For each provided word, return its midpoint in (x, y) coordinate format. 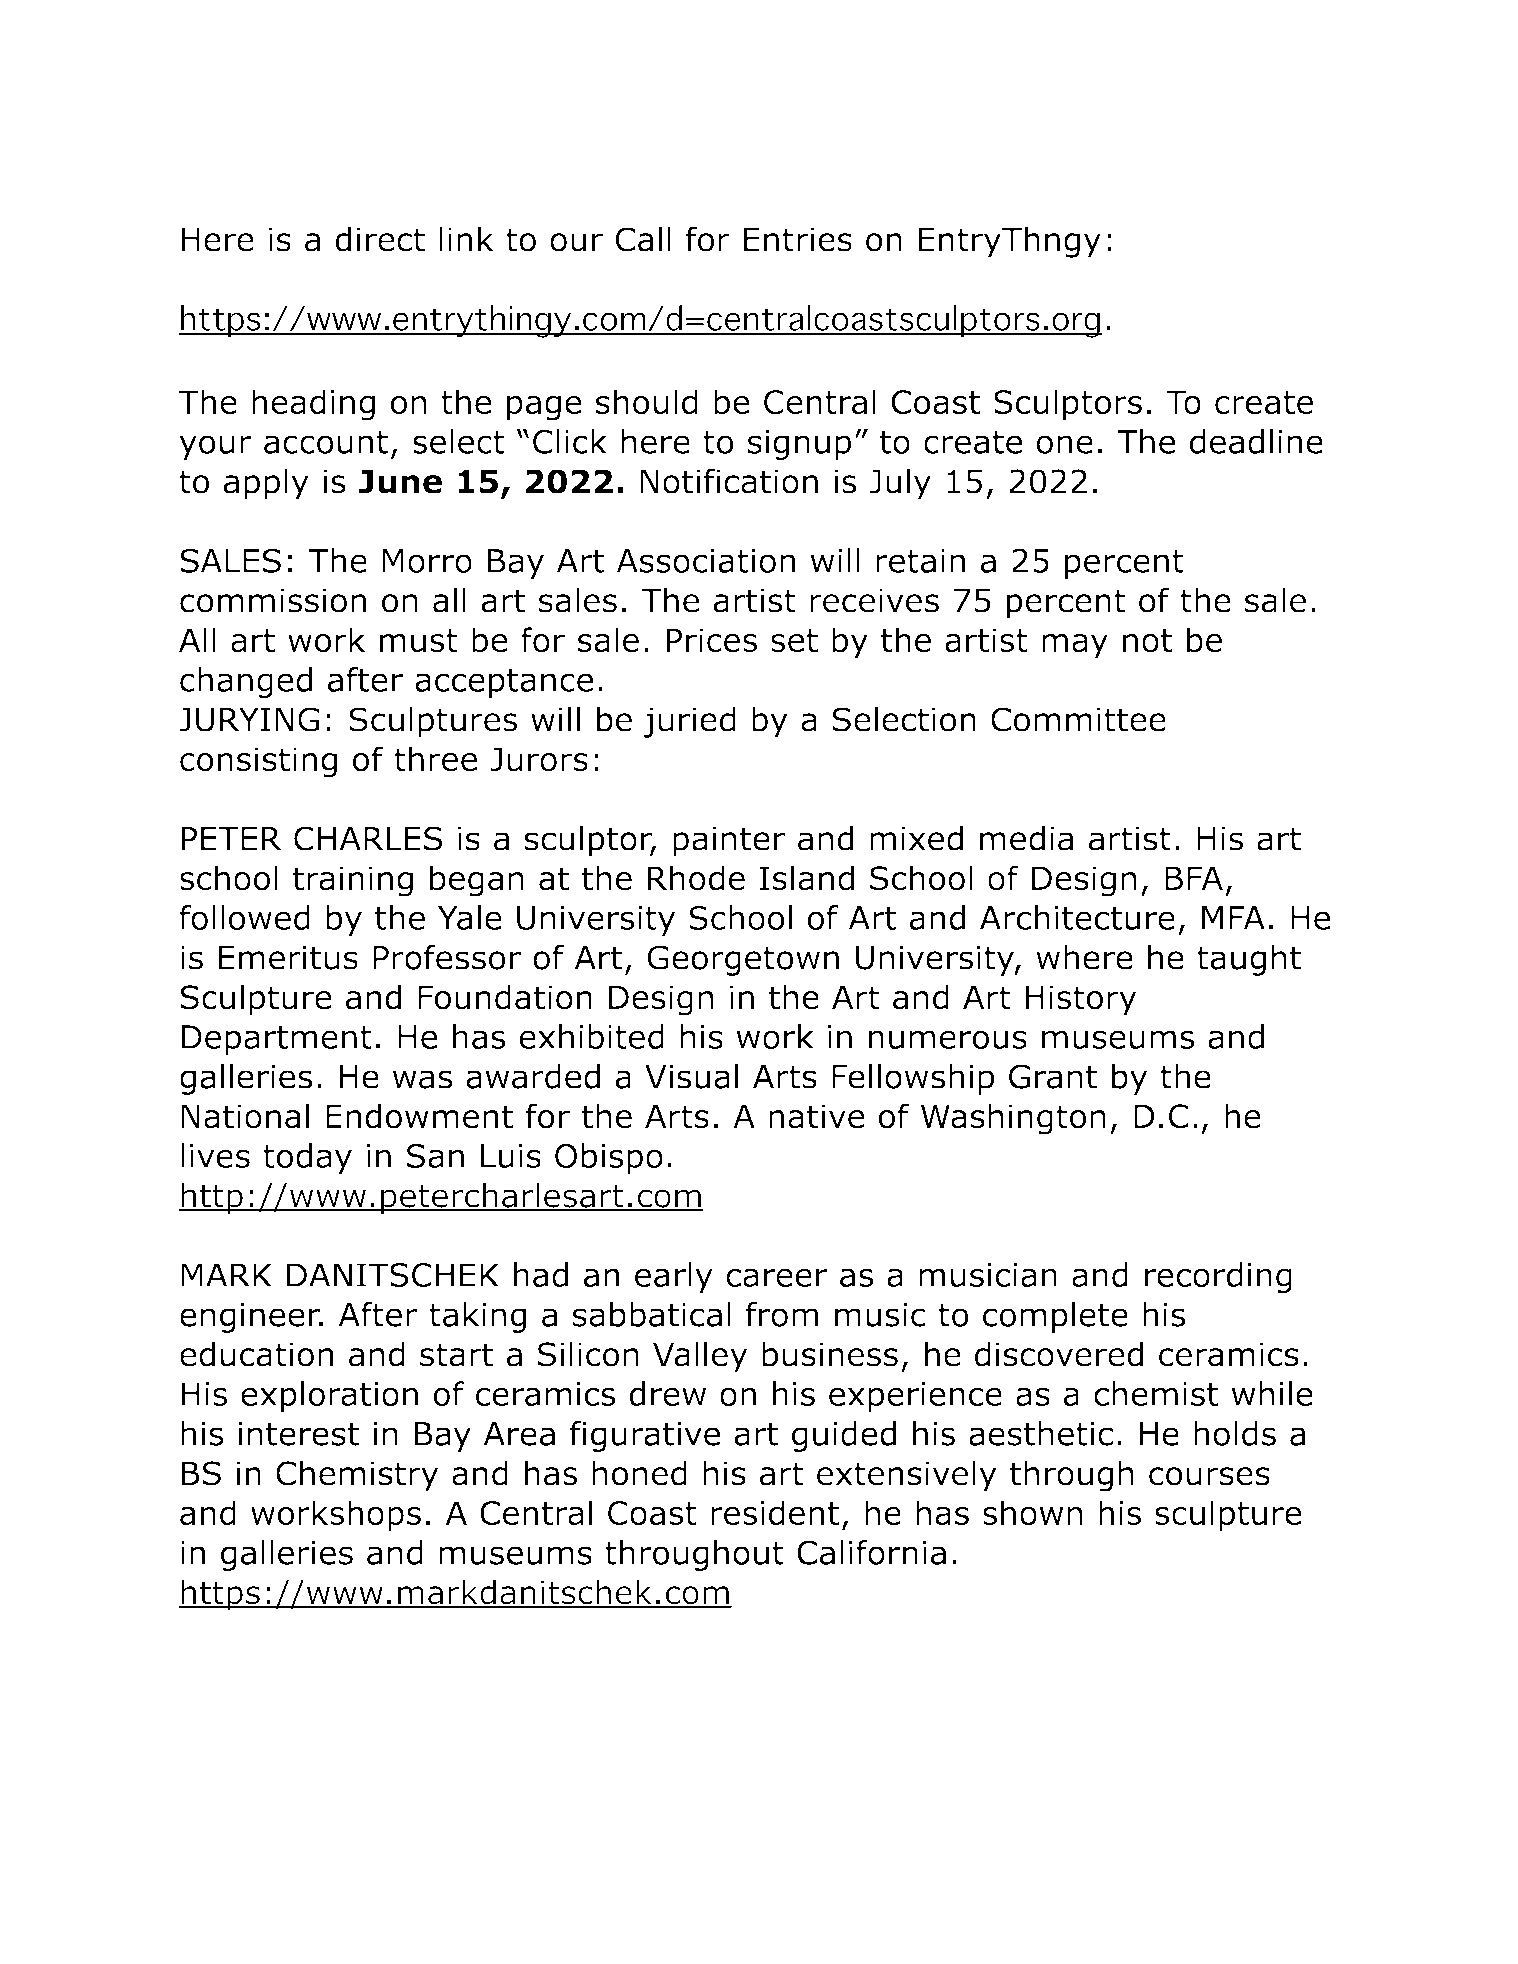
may (1075, 646)
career (776, 1277)
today (307, 1158)
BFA (1194, 878)
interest (298, 1434)
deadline (1256, 441)
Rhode (696, 878)
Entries (798, 239)
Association (705, 561)
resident (775, 1513)
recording (1218, 1278)
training (353, 881)
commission (273, 600)
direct (380, 239)
